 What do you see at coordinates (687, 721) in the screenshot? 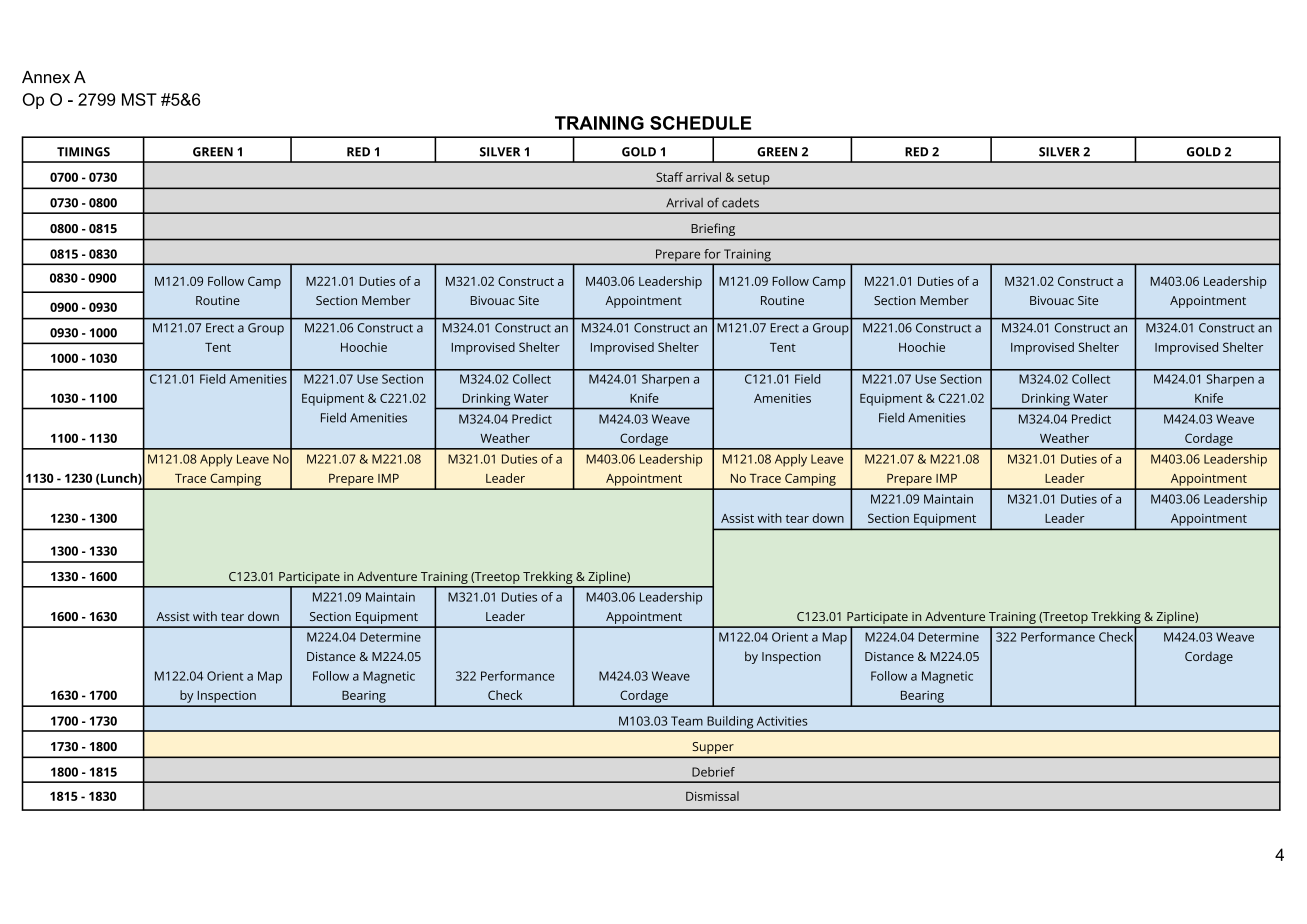
I see `Team` at bounding box center [687, 721].
